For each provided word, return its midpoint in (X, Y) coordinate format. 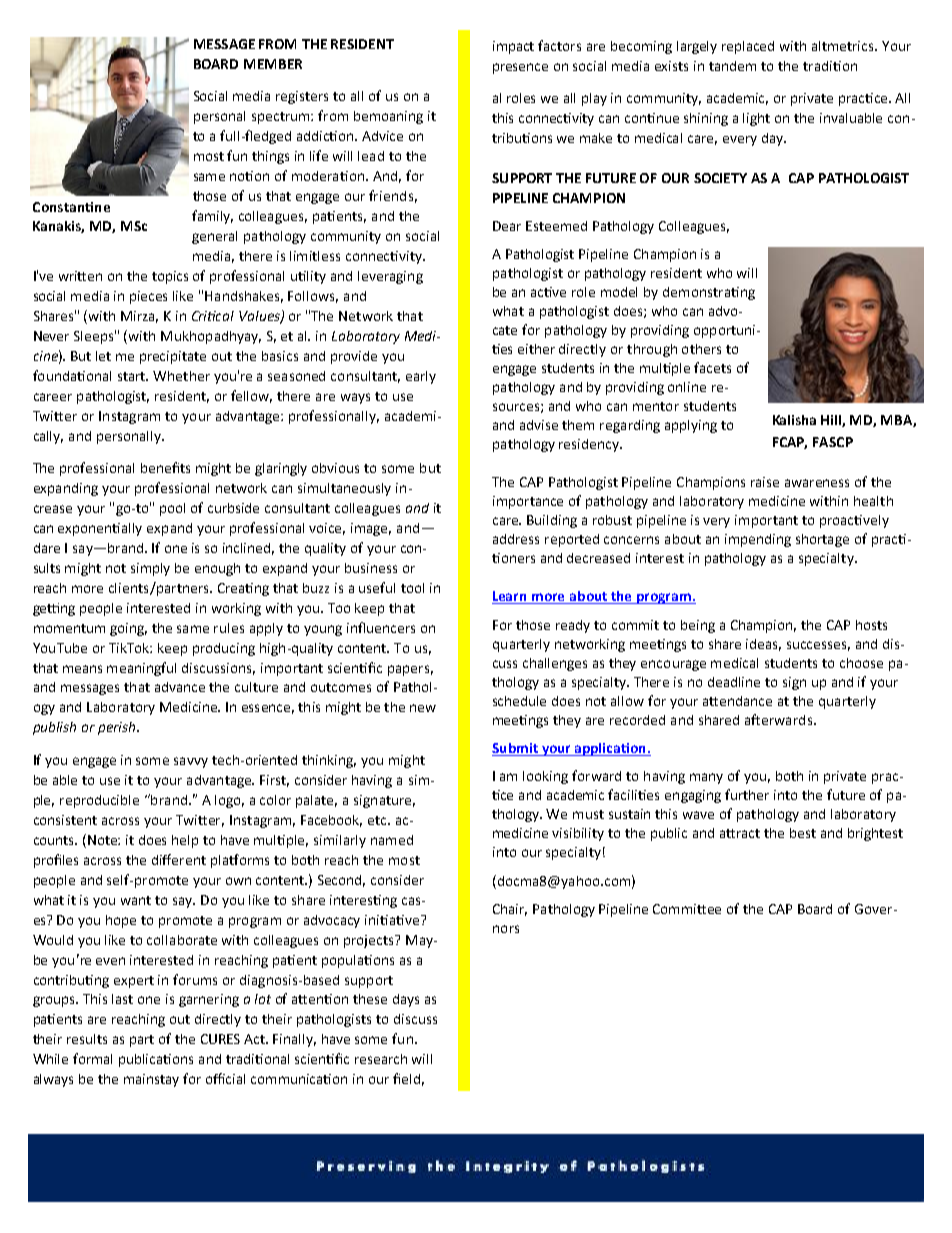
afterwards (778, 719)
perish (118, 728)
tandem (732, 66)
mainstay (151, 1080)
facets (712, 367)
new (423, 708)
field (406, 1078)
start (133, 376)
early (421, 377)
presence (520, 68)
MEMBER (273, 64)
